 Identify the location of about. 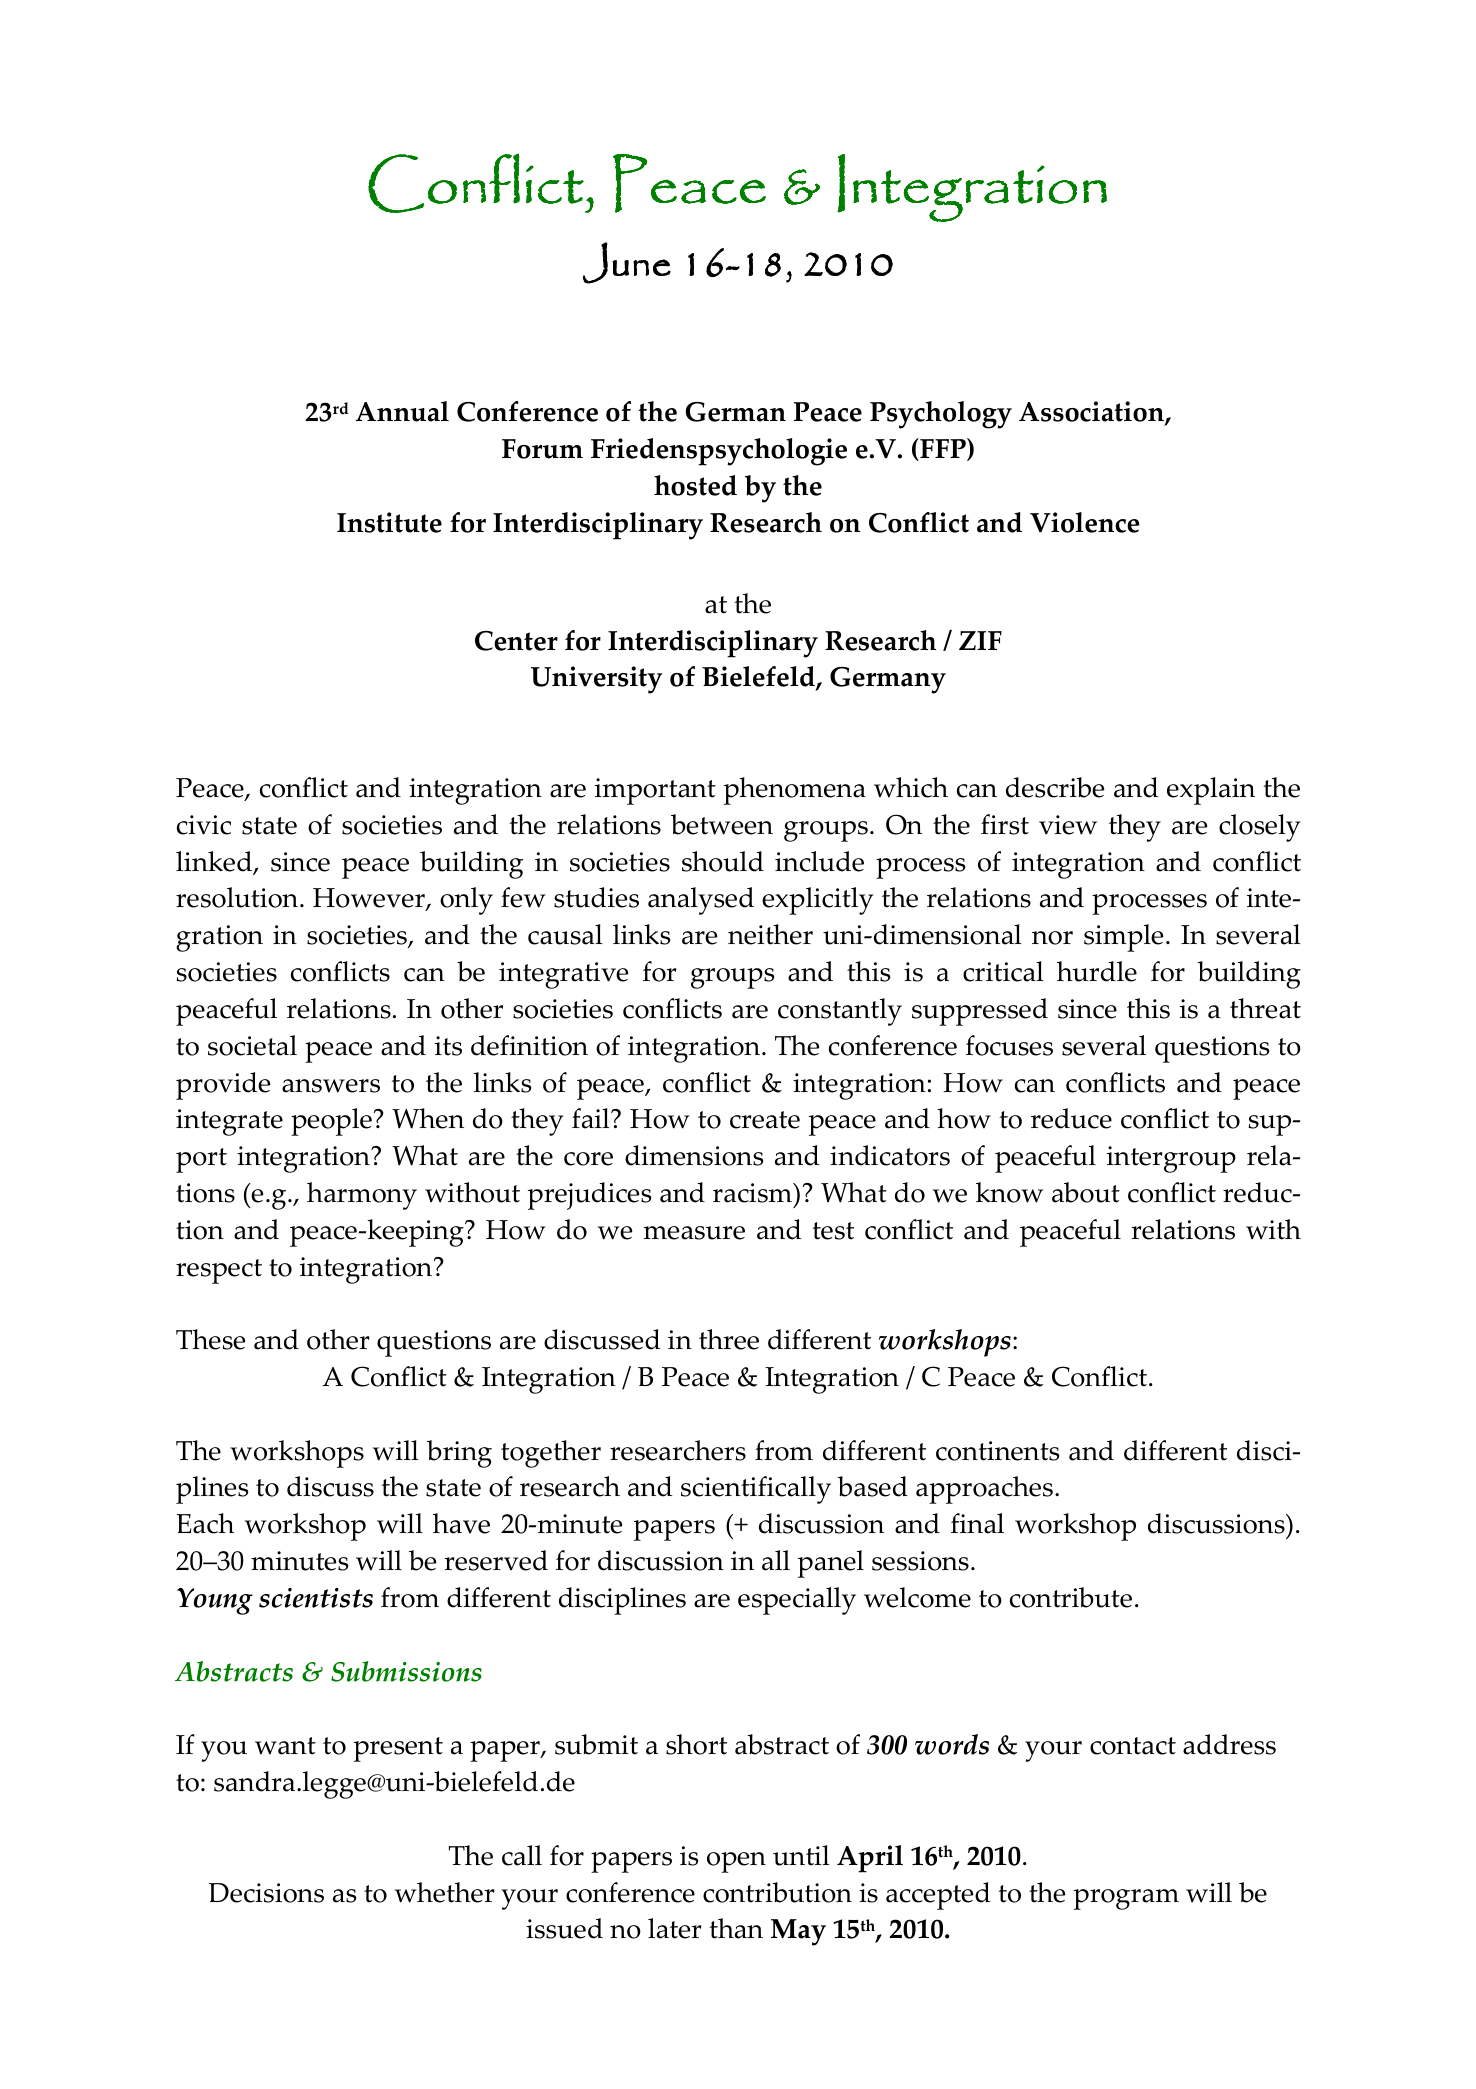
(1086, 1192).
